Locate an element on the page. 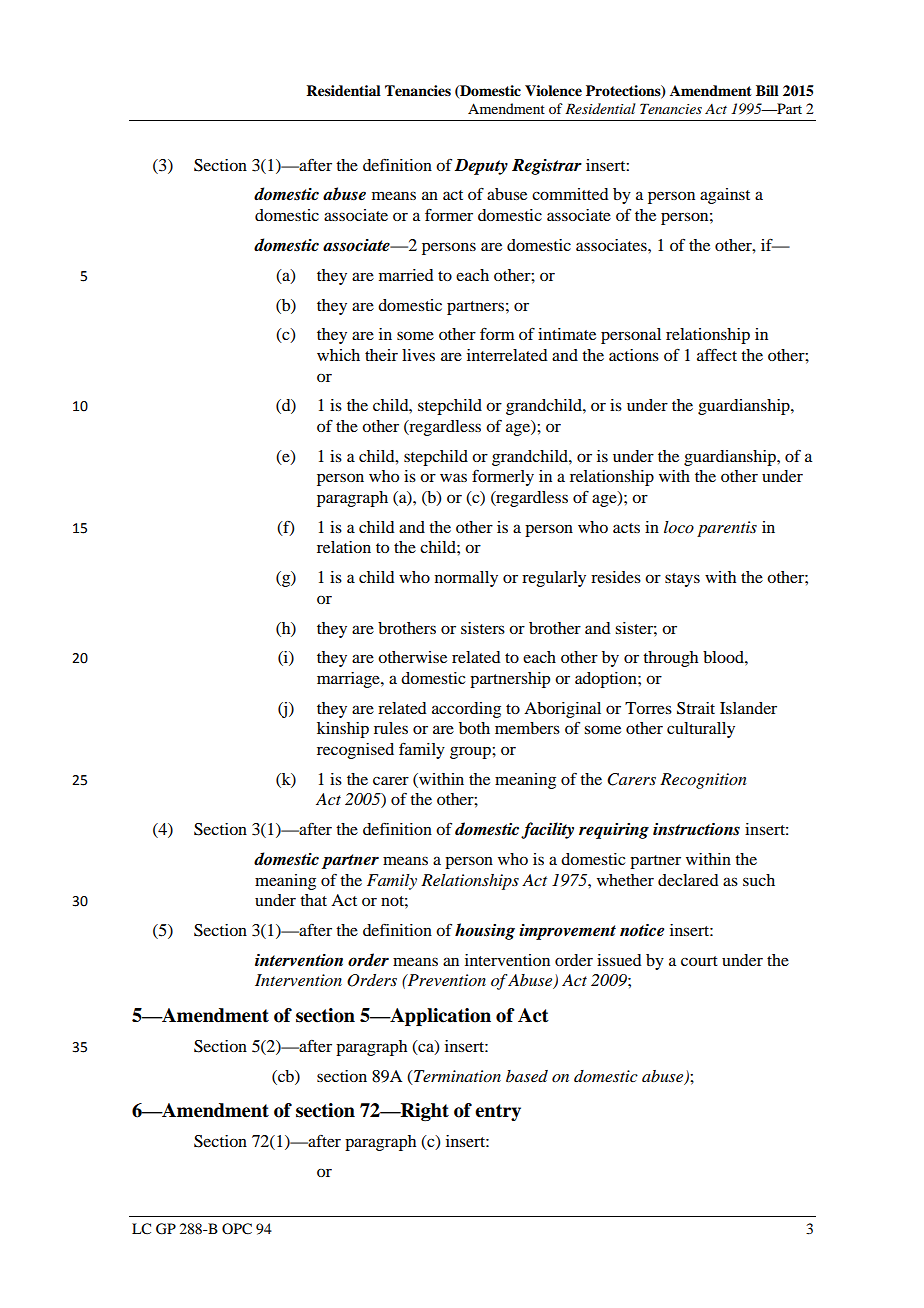  that is located at coordinates (313, 900).
